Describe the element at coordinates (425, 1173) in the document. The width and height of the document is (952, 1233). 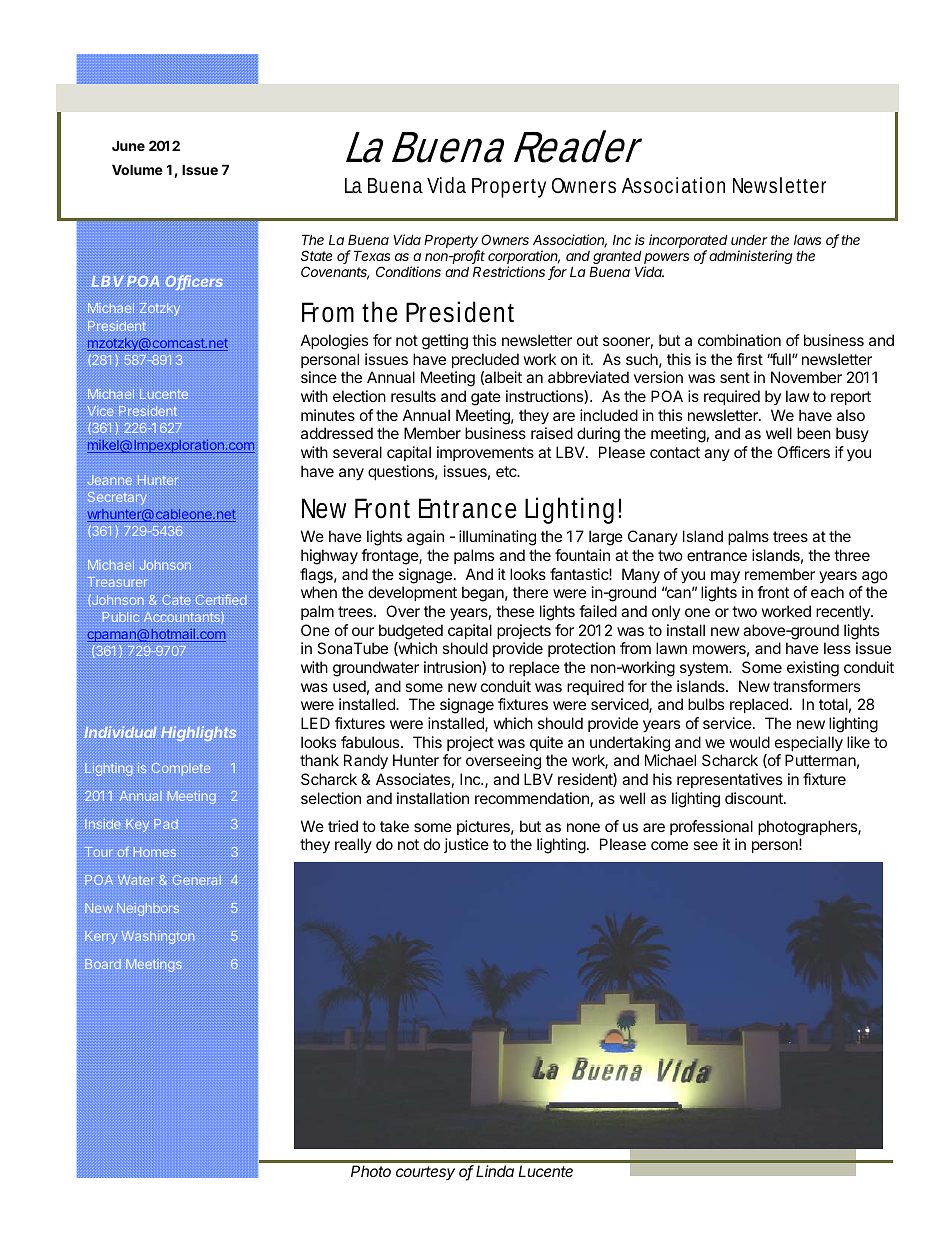
I see `courtesy` at that location.
